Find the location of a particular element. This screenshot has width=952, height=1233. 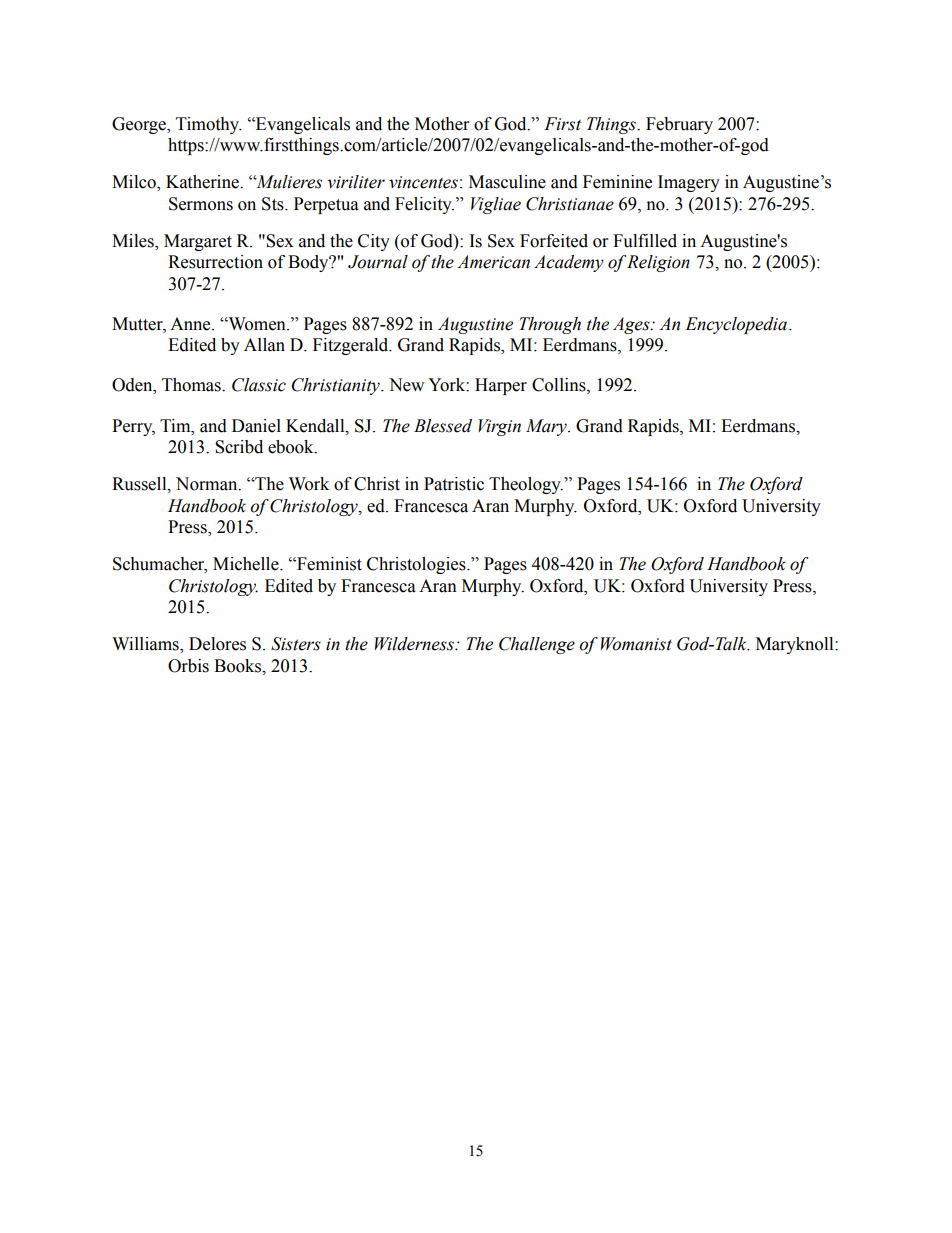

Wilderness is located at coordinates (415, 644).
